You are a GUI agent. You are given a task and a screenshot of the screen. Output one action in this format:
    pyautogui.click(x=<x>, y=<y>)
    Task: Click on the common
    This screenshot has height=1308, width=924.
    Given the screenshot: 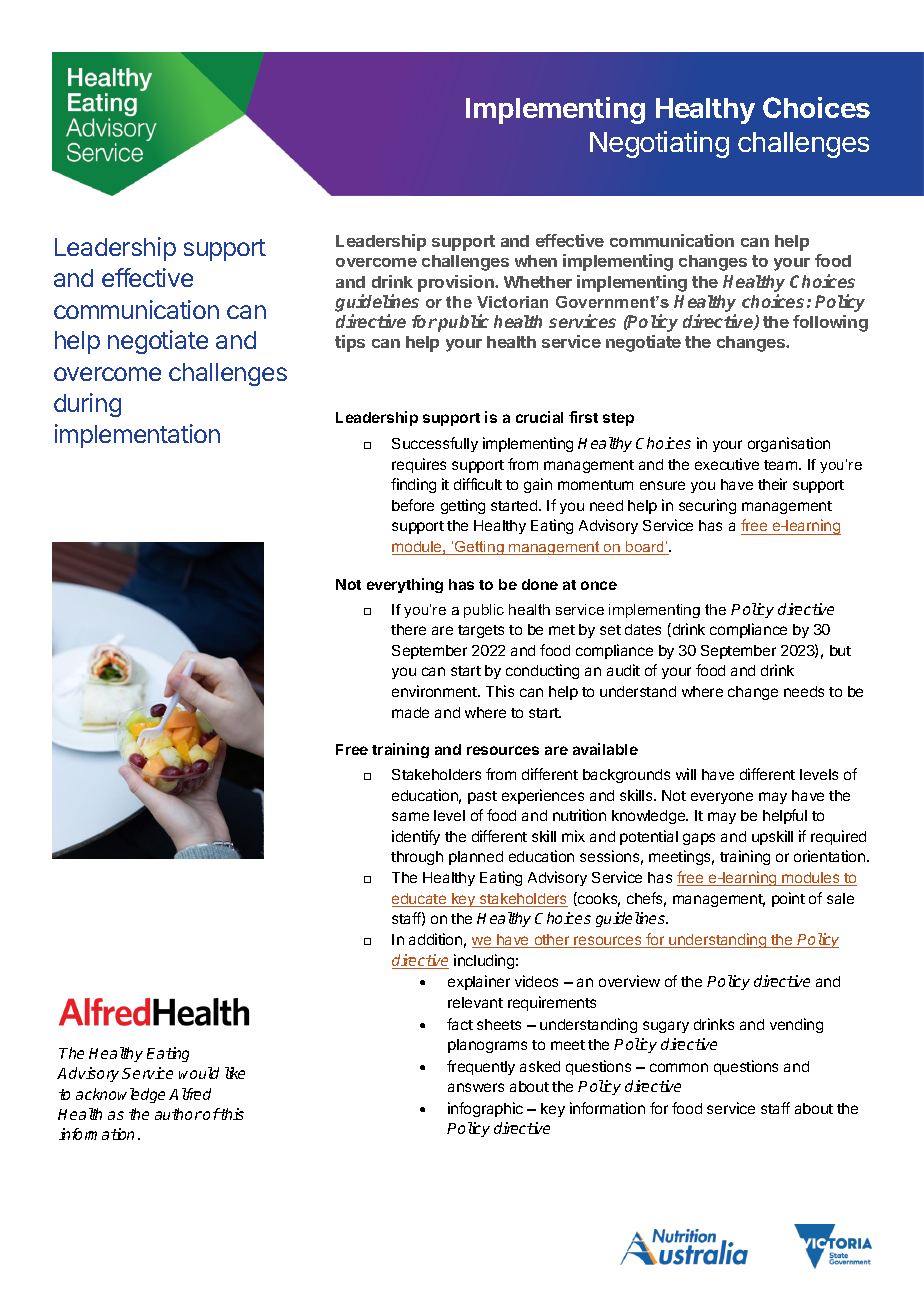 What is the action you would take?
    pyautogui.click(x=679, y=1067)
